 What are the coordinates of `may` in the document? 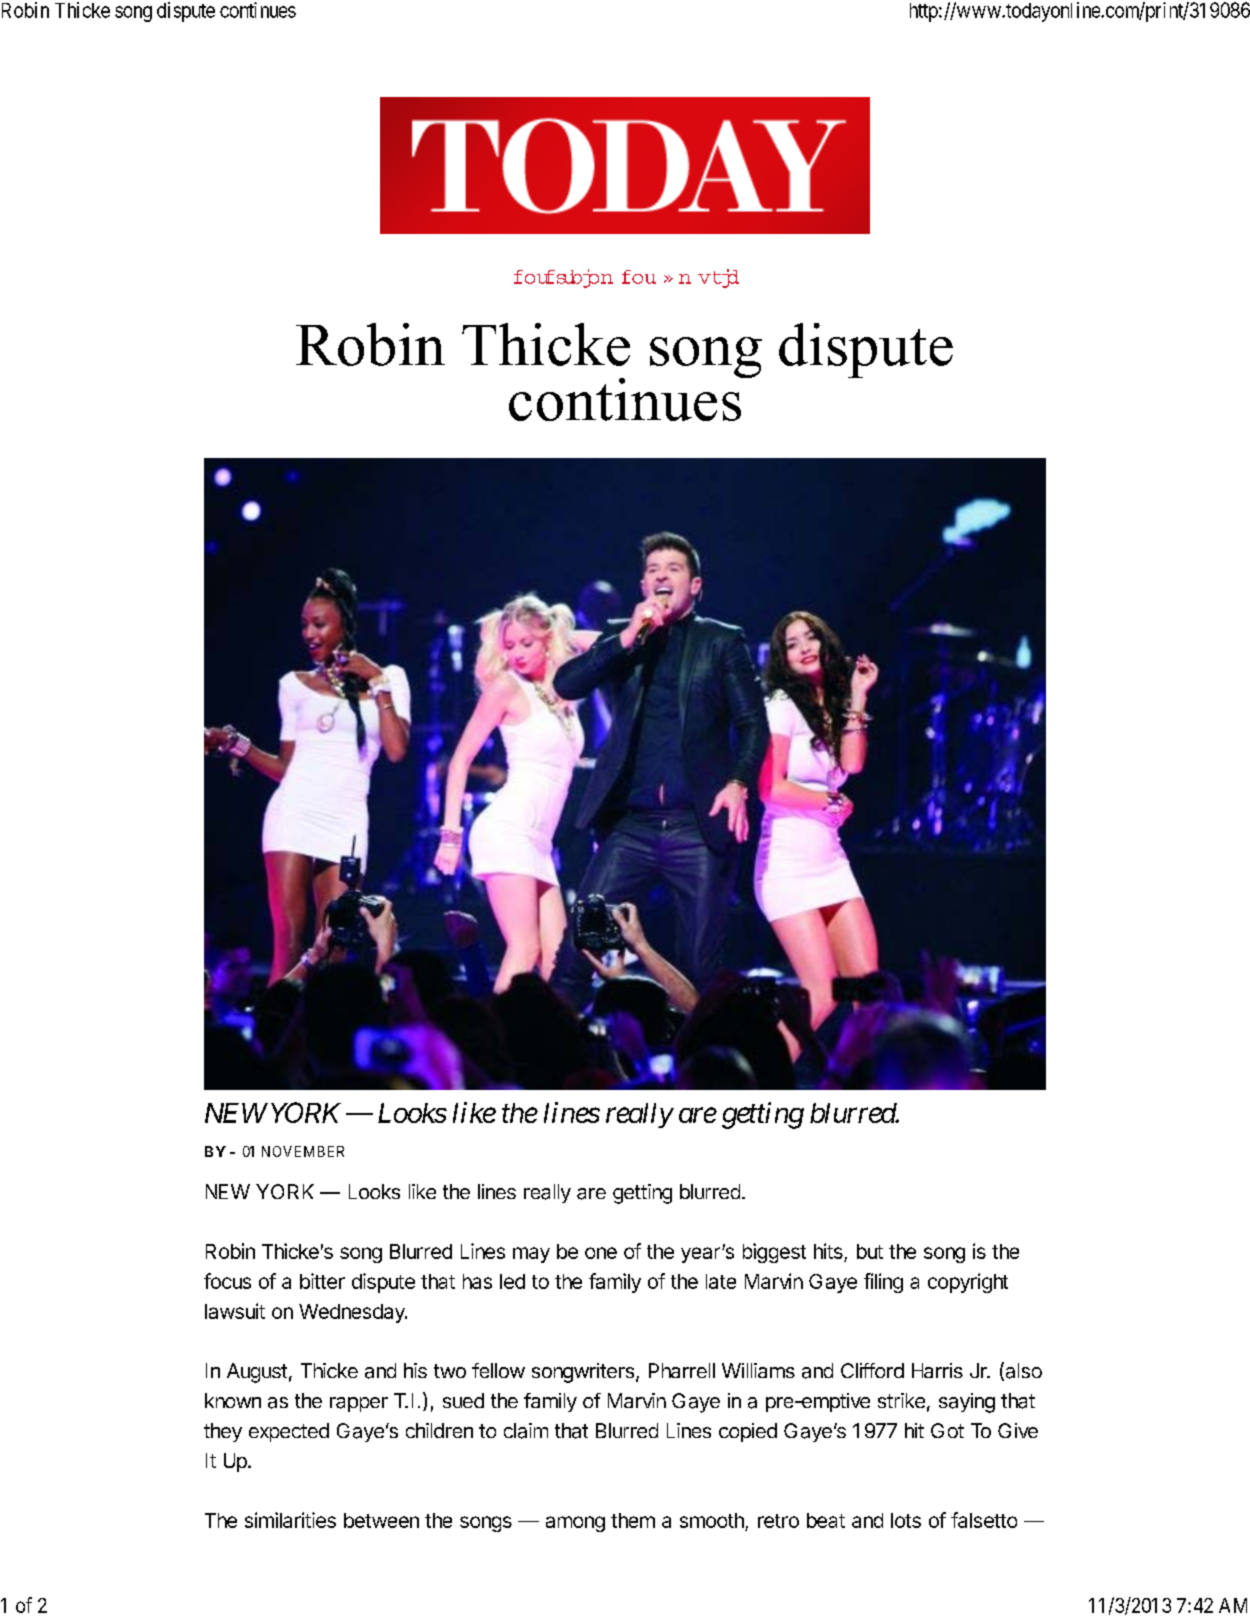 It's located at (531, 1255).
